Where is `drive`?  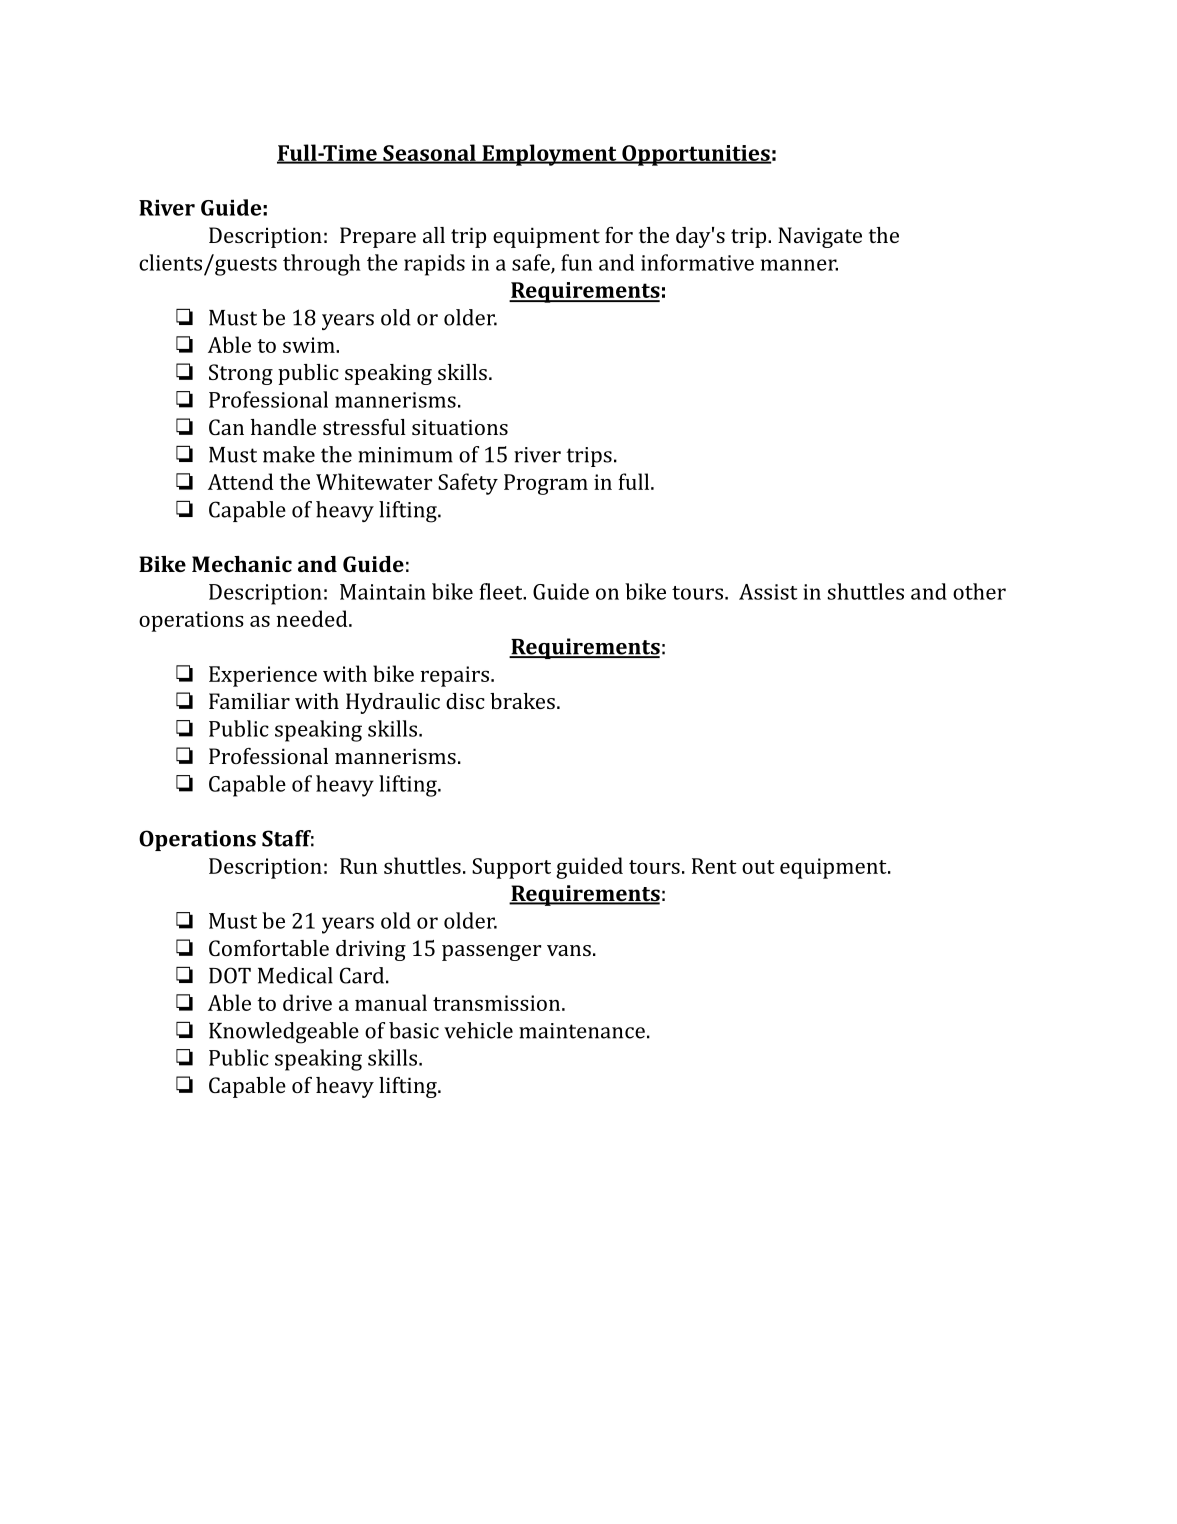 drive is located at coordinates (307, 1002).
